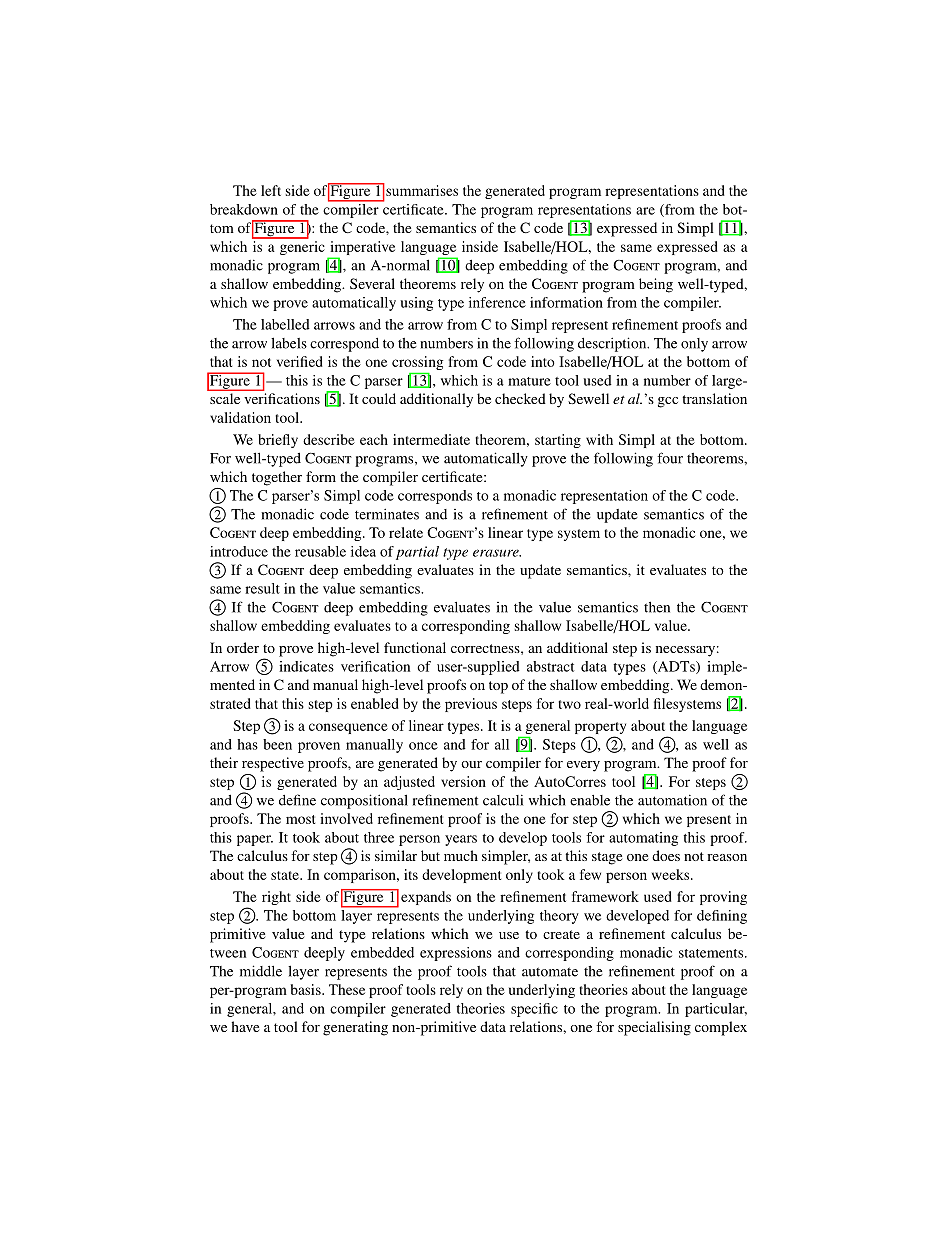  I want to click on years, so click(461, 840).
